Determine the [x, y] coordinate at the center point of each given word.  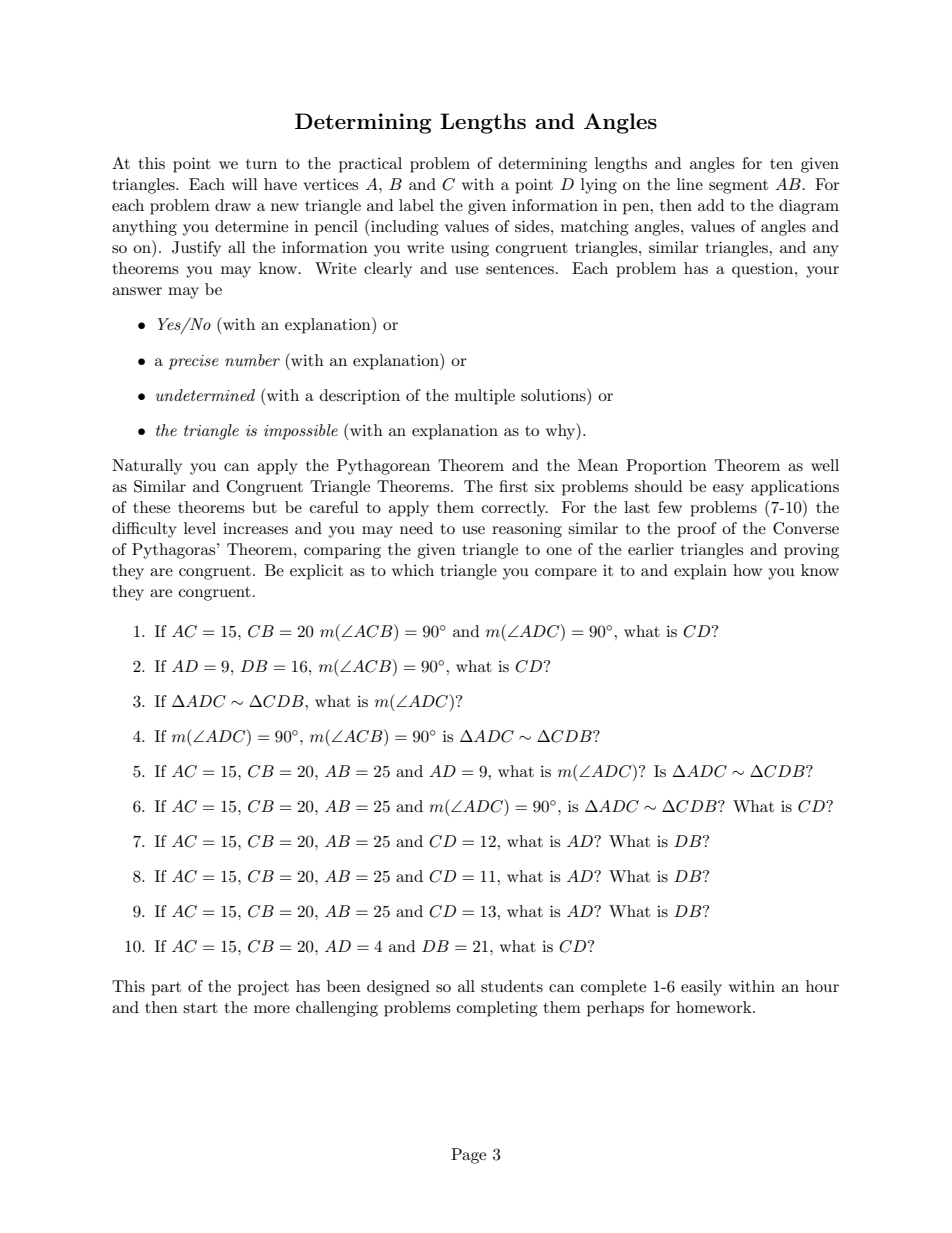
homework [715, 1007]
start [200, 1008]
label [416, 205]
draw [233, 205]
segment [738, 187]
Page [468, 1156]
